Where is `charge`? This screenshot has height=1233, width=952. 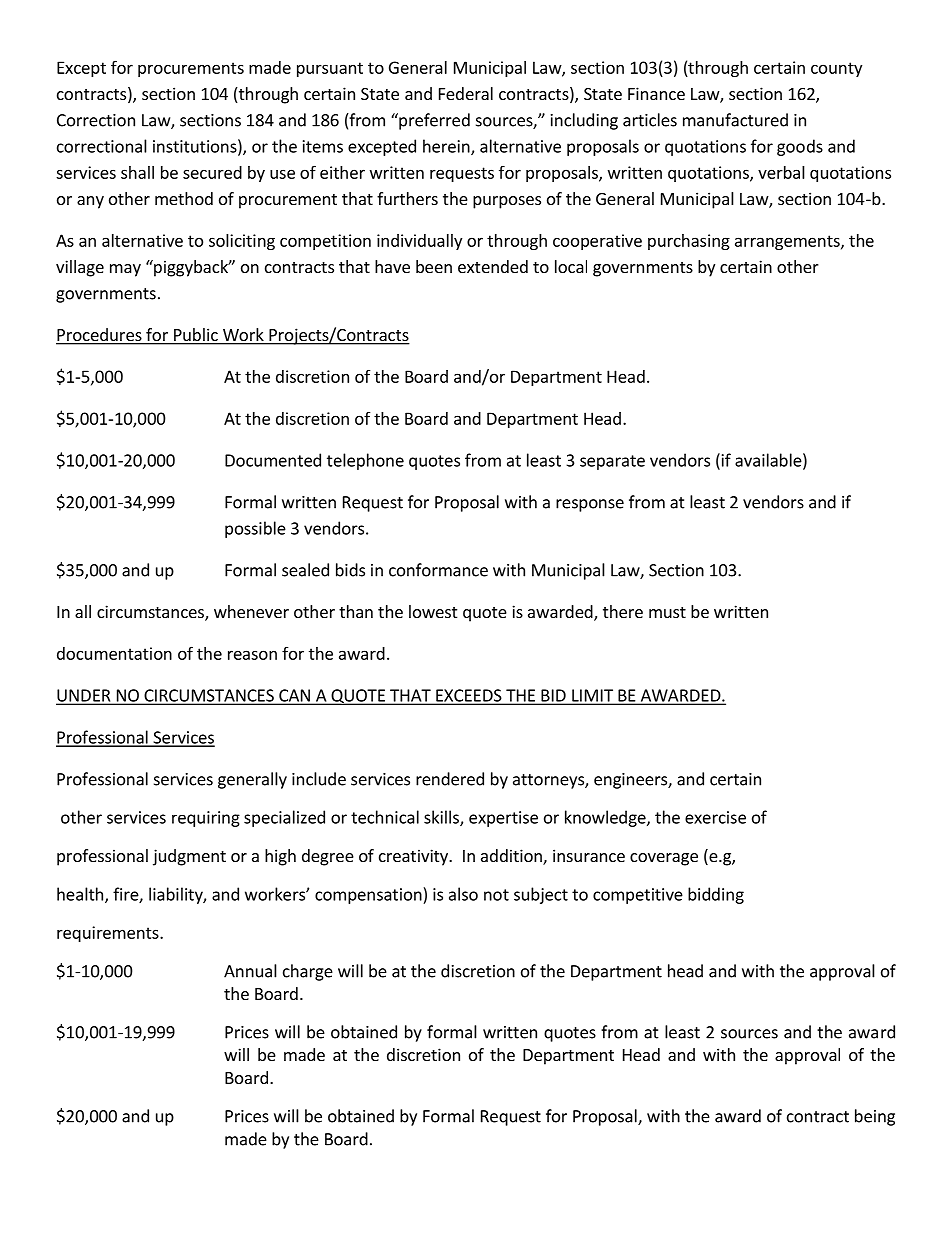 charge is located at coordinates (308, 972).
